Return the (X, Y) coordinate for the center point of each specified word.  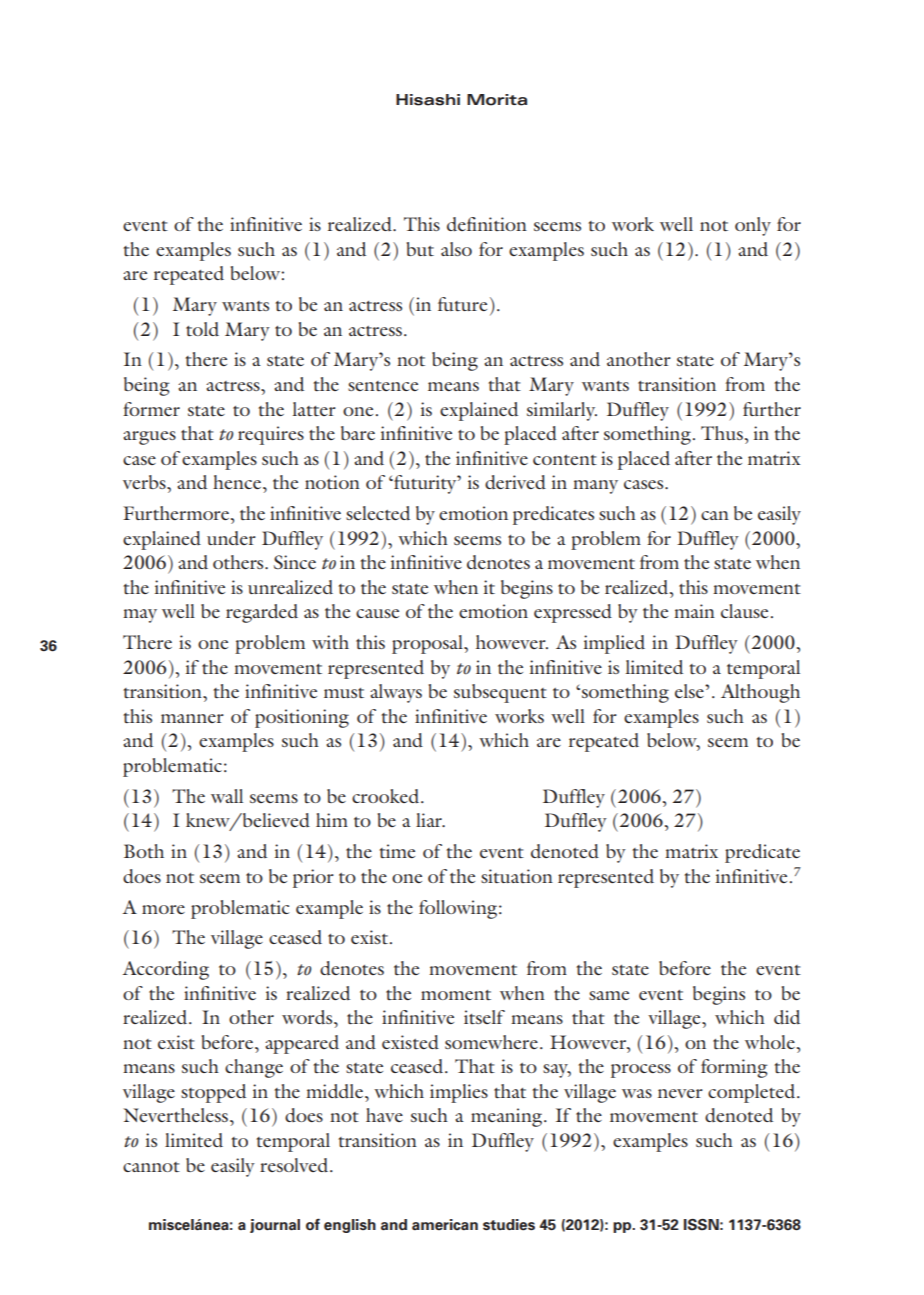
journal (275, 1226)
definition (487, 224)
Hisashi (428, 100)
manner (192, 718)
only (753, 226)
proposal (428, 644)
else (690, 691)
